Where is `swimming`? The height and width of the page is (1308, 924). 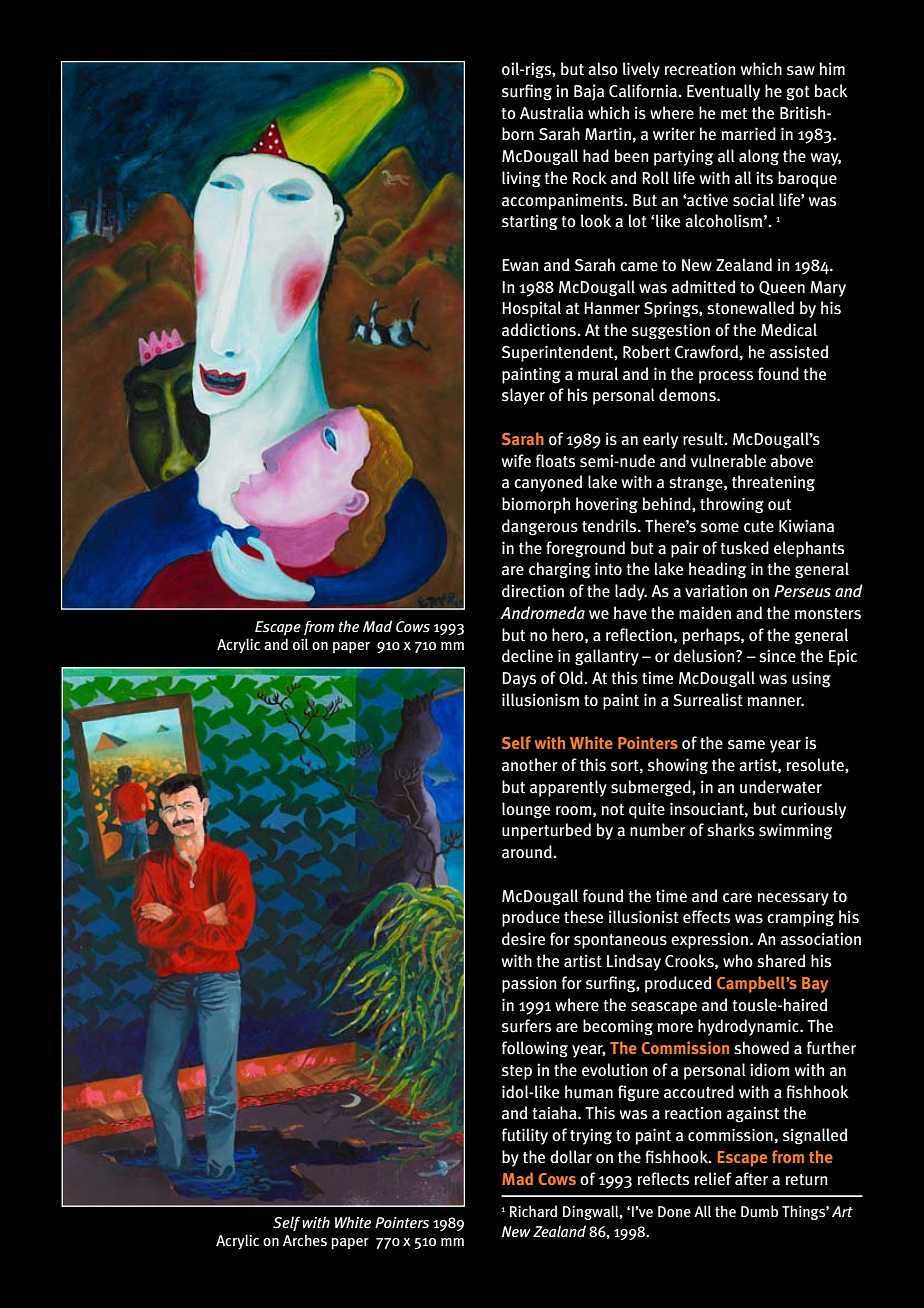
swimming is located at coordinates (795, 831).
